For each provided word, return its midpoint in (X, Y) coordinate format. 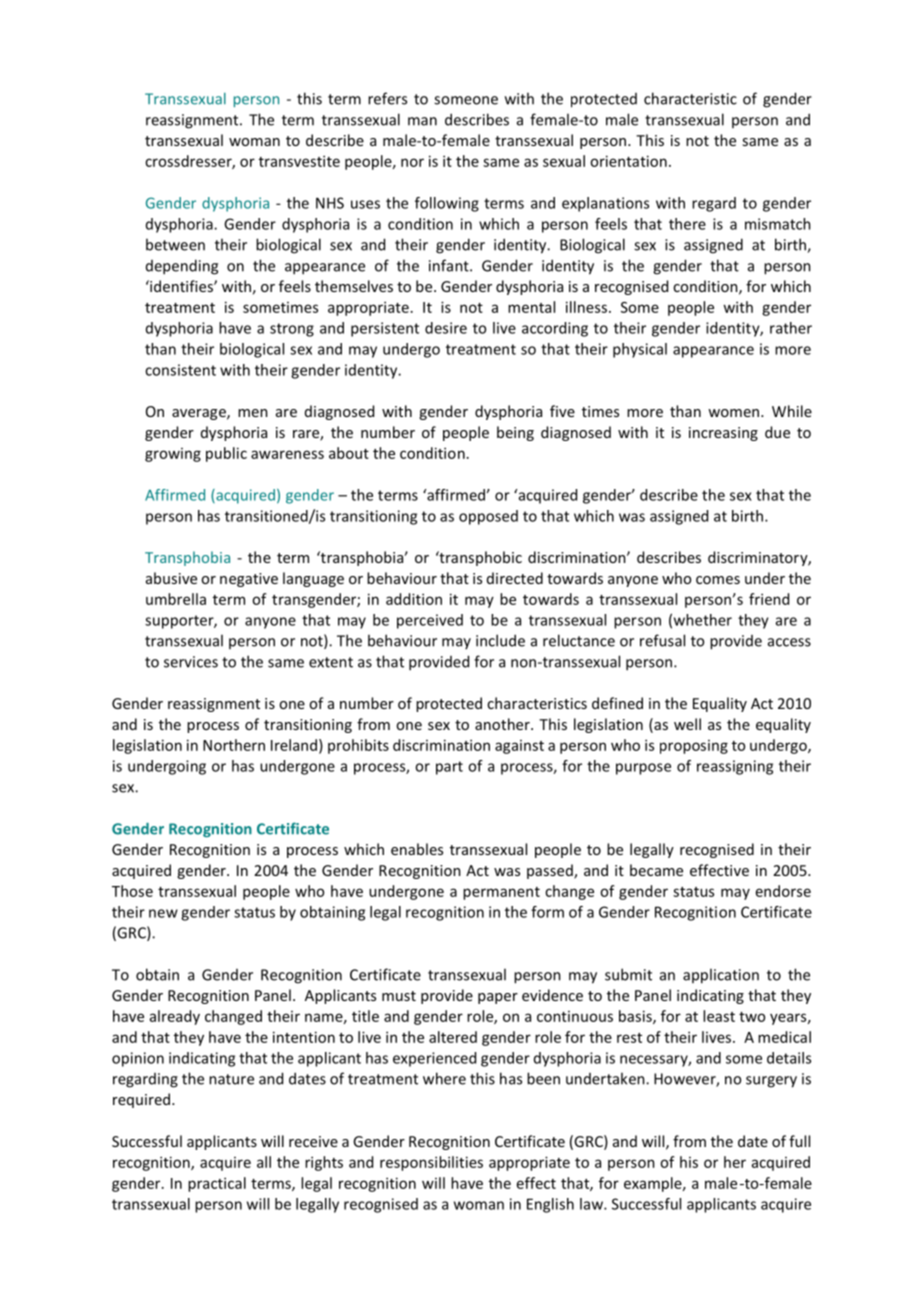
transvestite (299, 161)
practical (217, 1184)
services (191, 662)
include (500, 640)
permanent (501, 893)
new (163, 913)
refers (387, 98)
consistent (180, 370)
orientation (628, 161)
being (515, 433)
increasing (723, 434)
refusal (662, 640)
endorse (783, 891)
